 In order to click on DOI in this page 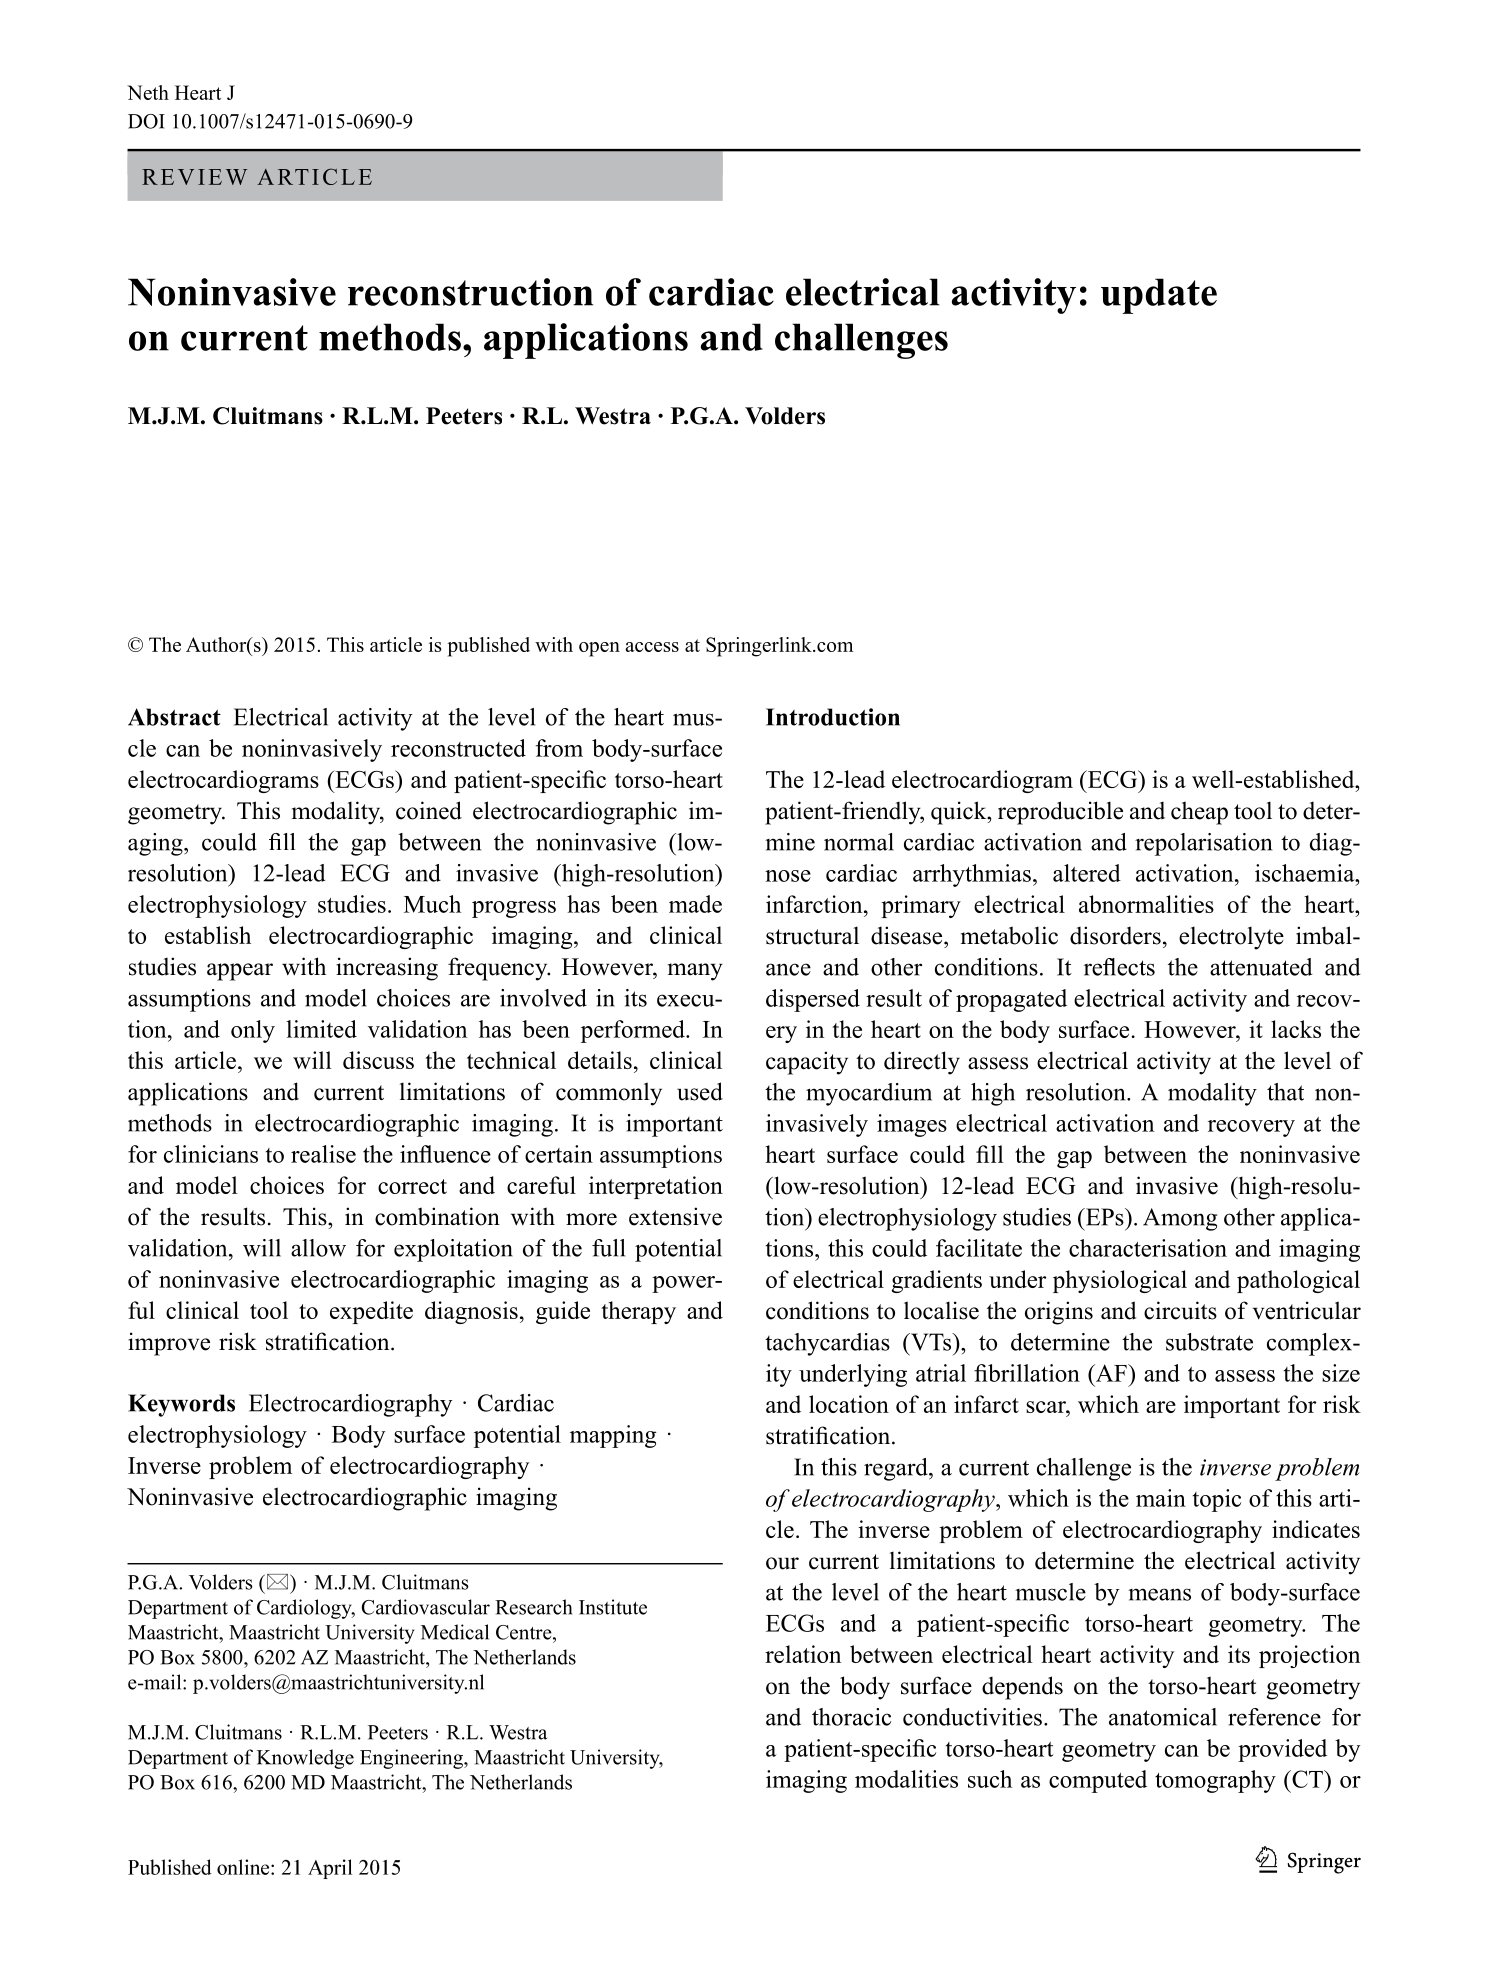, I will do `click(146, 121)`.
